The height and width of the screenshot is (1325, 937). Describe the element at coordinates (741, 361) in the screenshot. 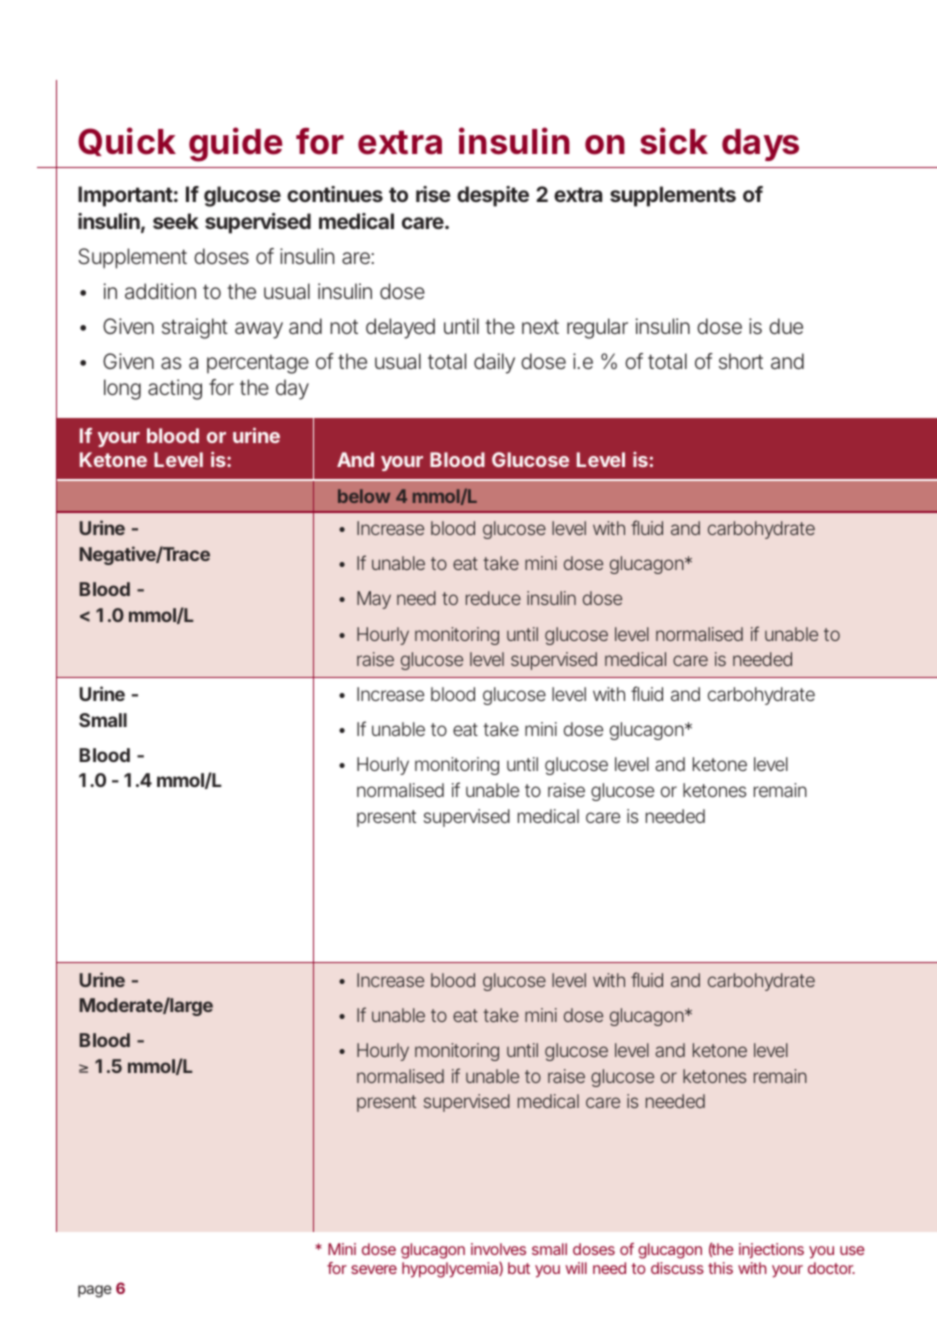

I see `short` at that location.
